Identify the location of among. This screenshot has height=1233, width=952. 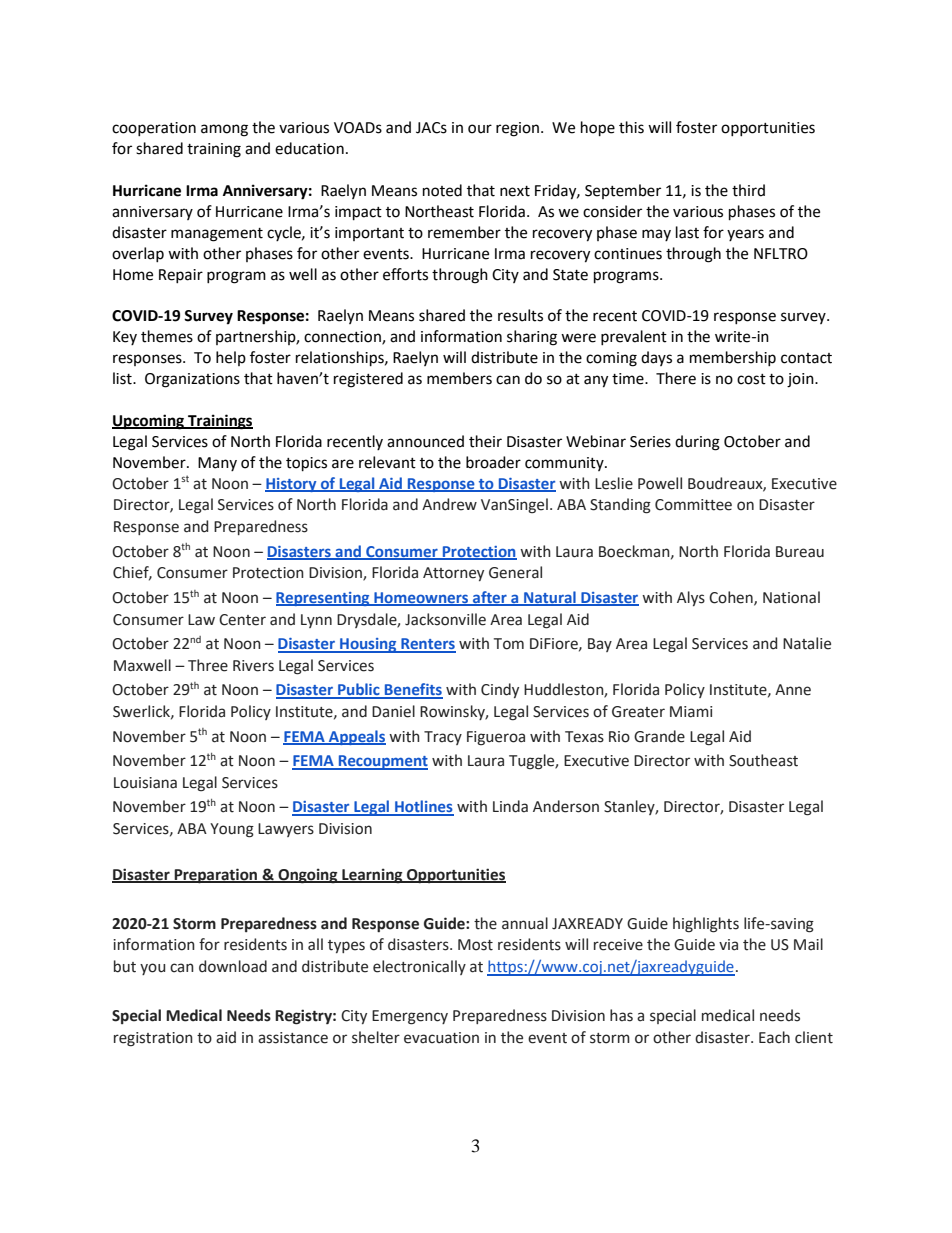
(224, 130).
